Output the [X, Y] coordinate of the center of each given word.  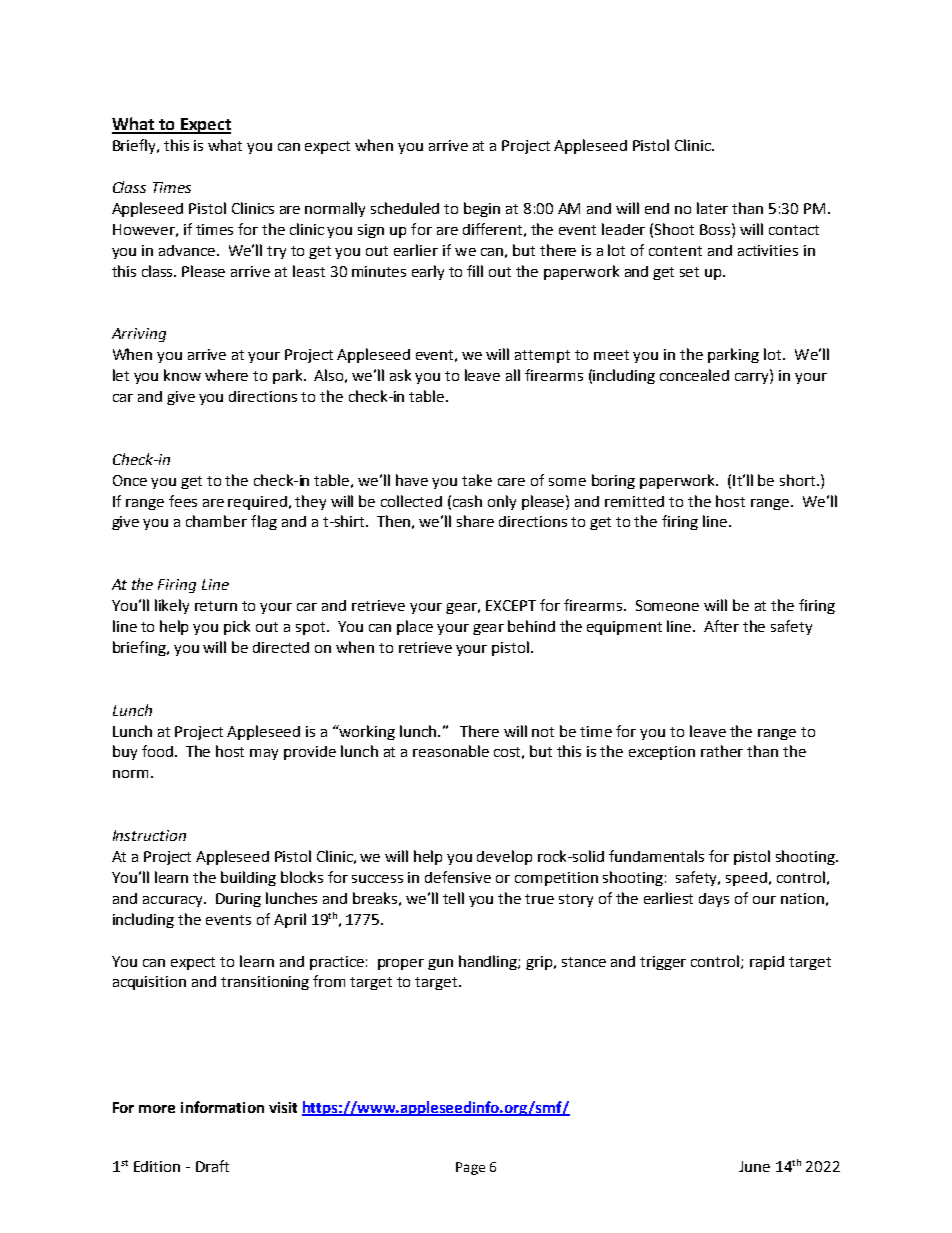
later [712, 208]
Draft [212, 1166]
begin [482, 209]
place [415, 627]
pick [237, 627]
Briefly [136, 146]
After [721, 626]
